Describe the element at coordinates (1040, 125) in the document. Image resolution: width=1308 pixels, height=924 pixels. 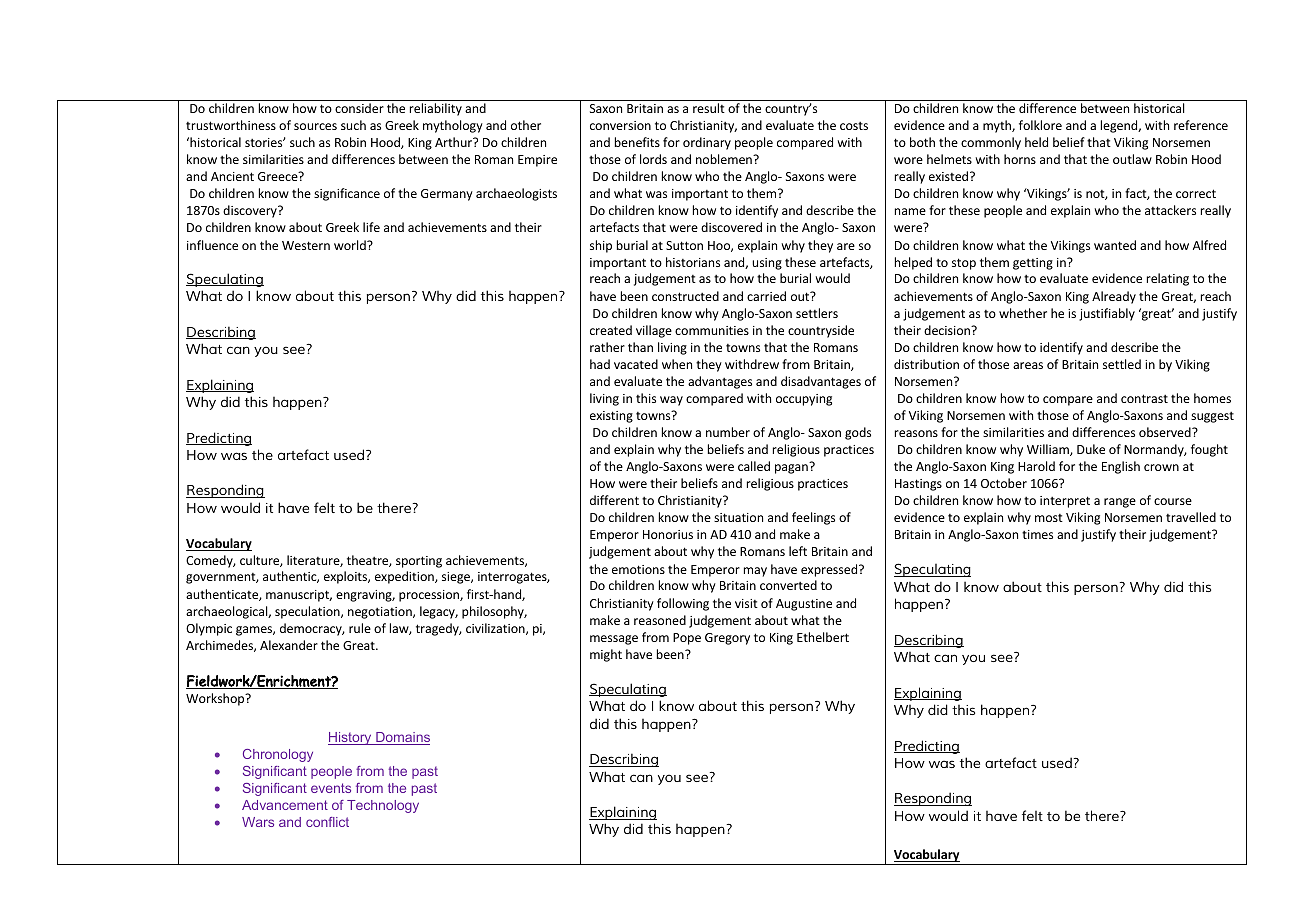
I see `folklore` at that location.
